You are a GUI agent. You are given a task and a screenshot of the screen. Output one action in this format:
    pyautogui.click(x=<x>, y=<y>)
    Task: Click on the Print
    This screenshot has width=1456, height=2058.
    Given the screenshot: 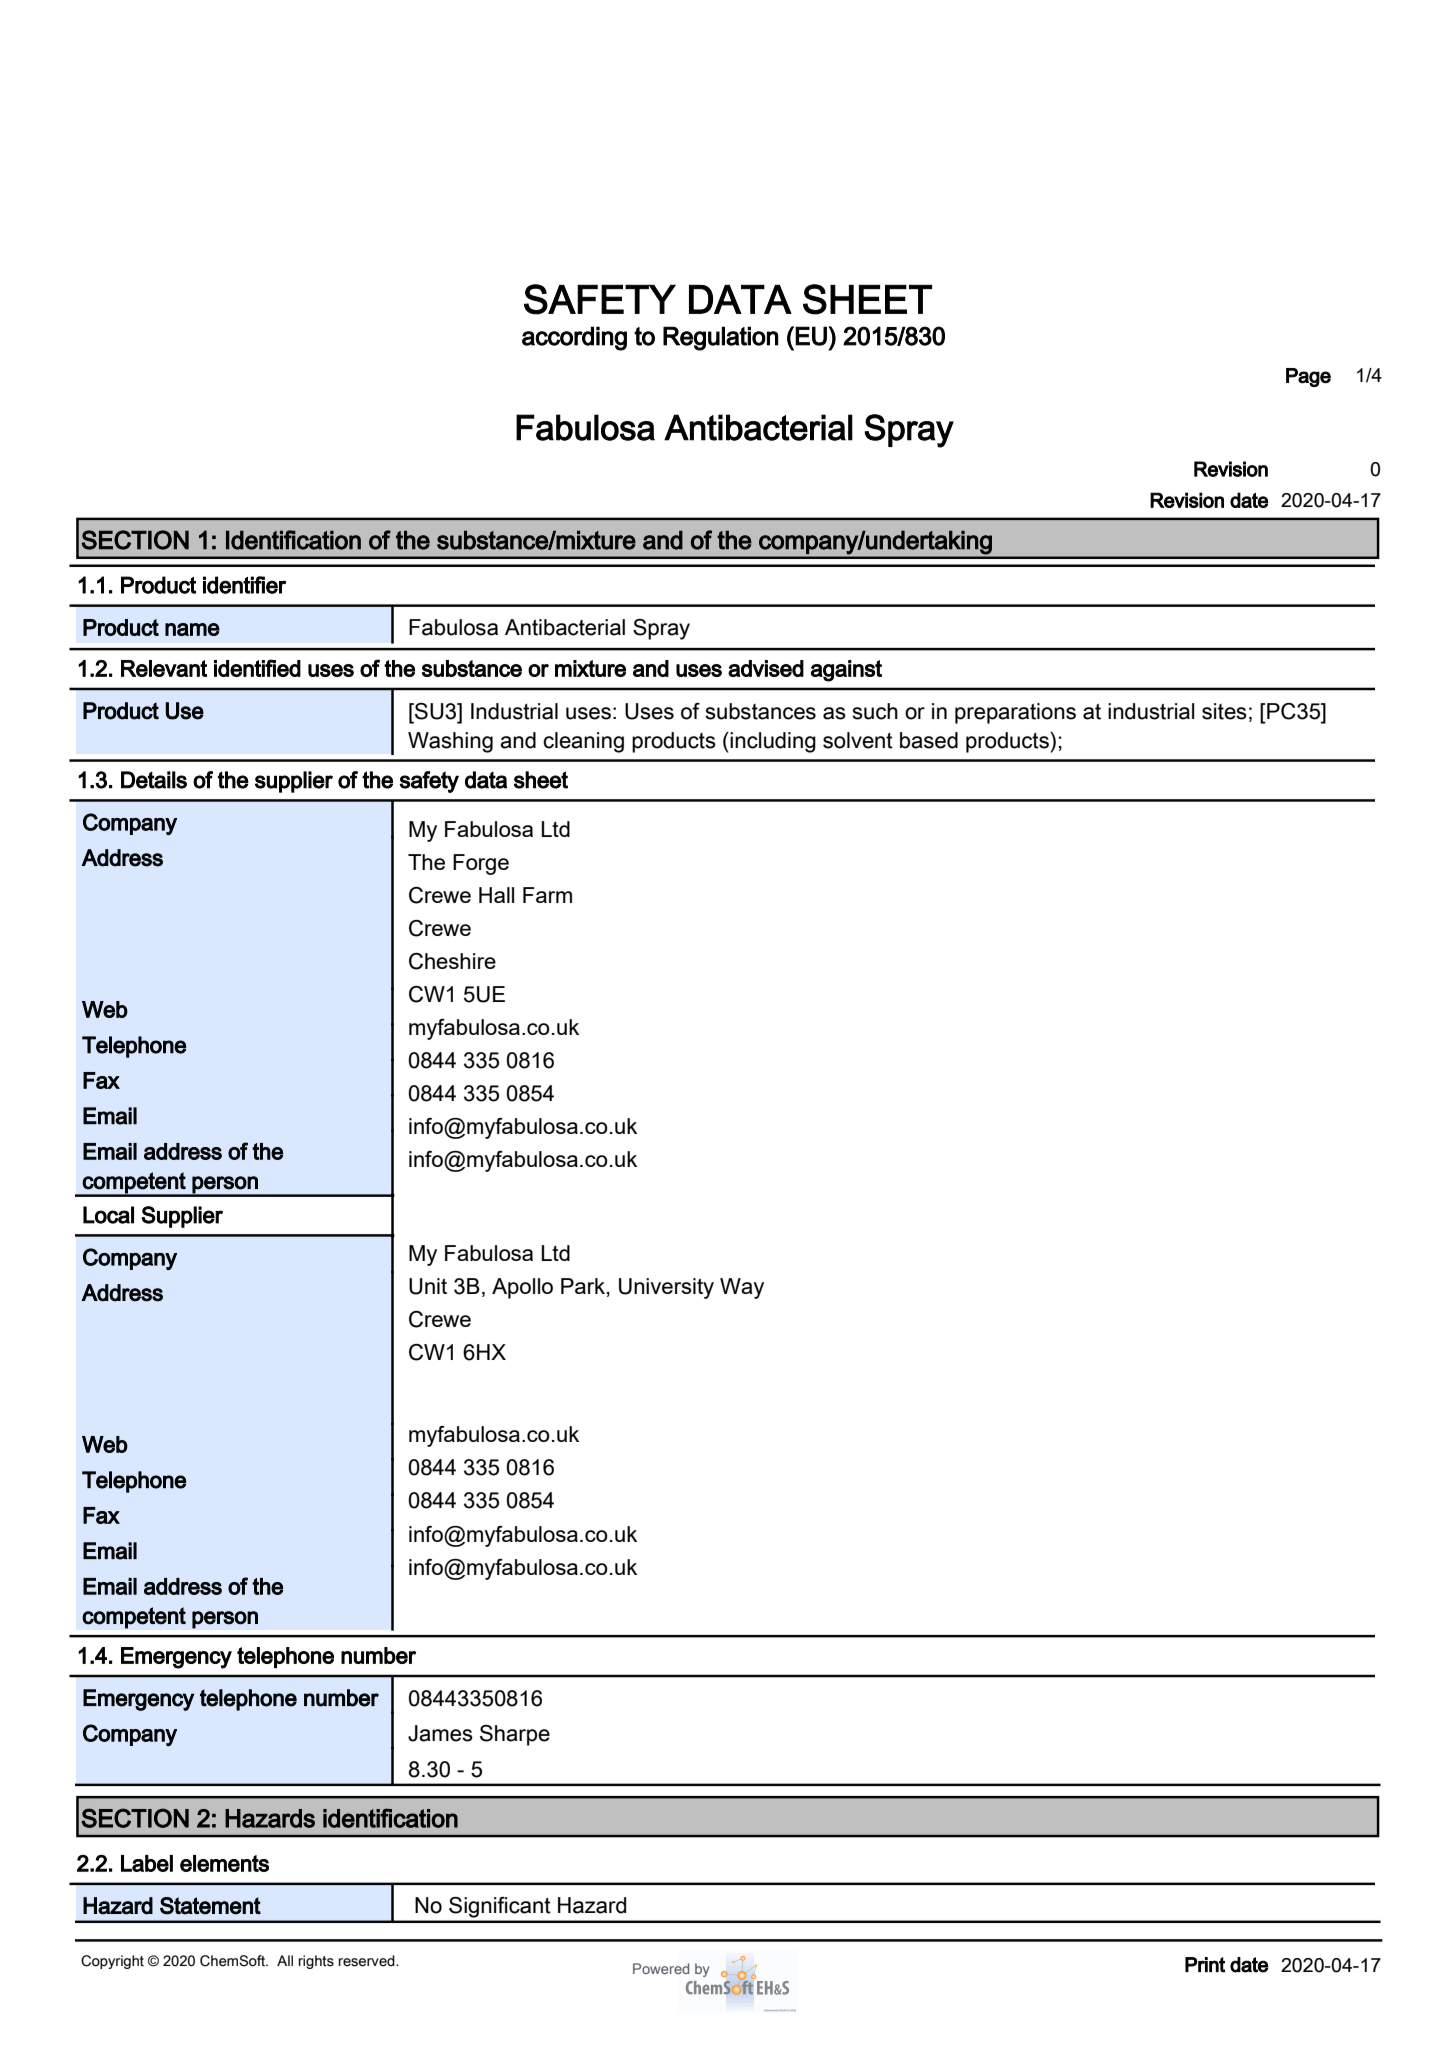 What is the action you would take?
    pyautogui.click(x=1205, y=1965)
